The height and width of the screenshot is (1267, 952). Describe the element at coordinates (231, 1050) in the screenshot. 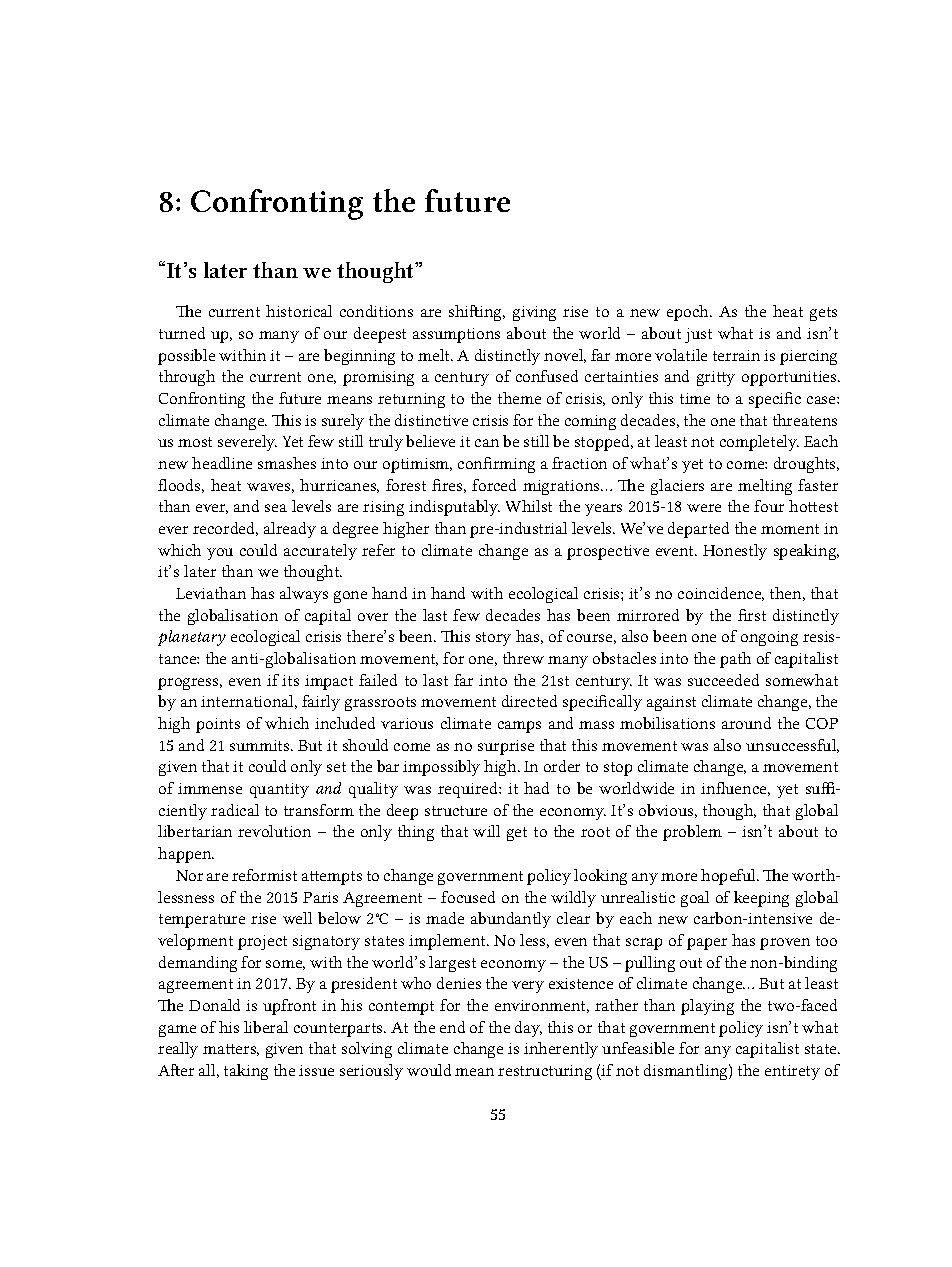

I see `matters` at that location.
